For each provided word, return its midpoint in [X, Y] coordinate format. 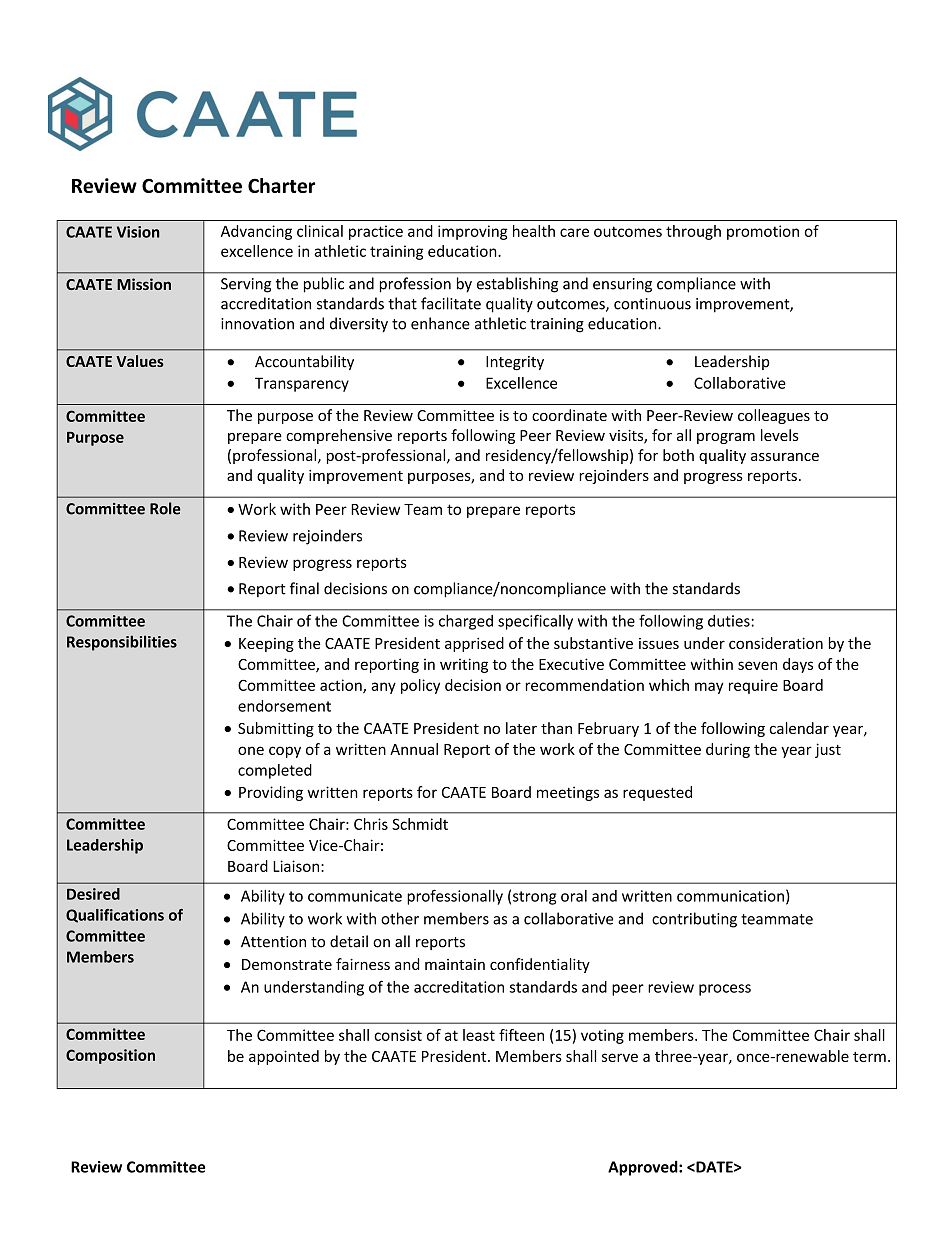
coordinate [569, 415]
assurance [785, 457]
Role [165, 508]
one [251, 750]
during [728, 750]
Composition [110, 1056]
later [521, 728]
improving [473, 232]
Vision [138, 232]
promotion [763, 232]
